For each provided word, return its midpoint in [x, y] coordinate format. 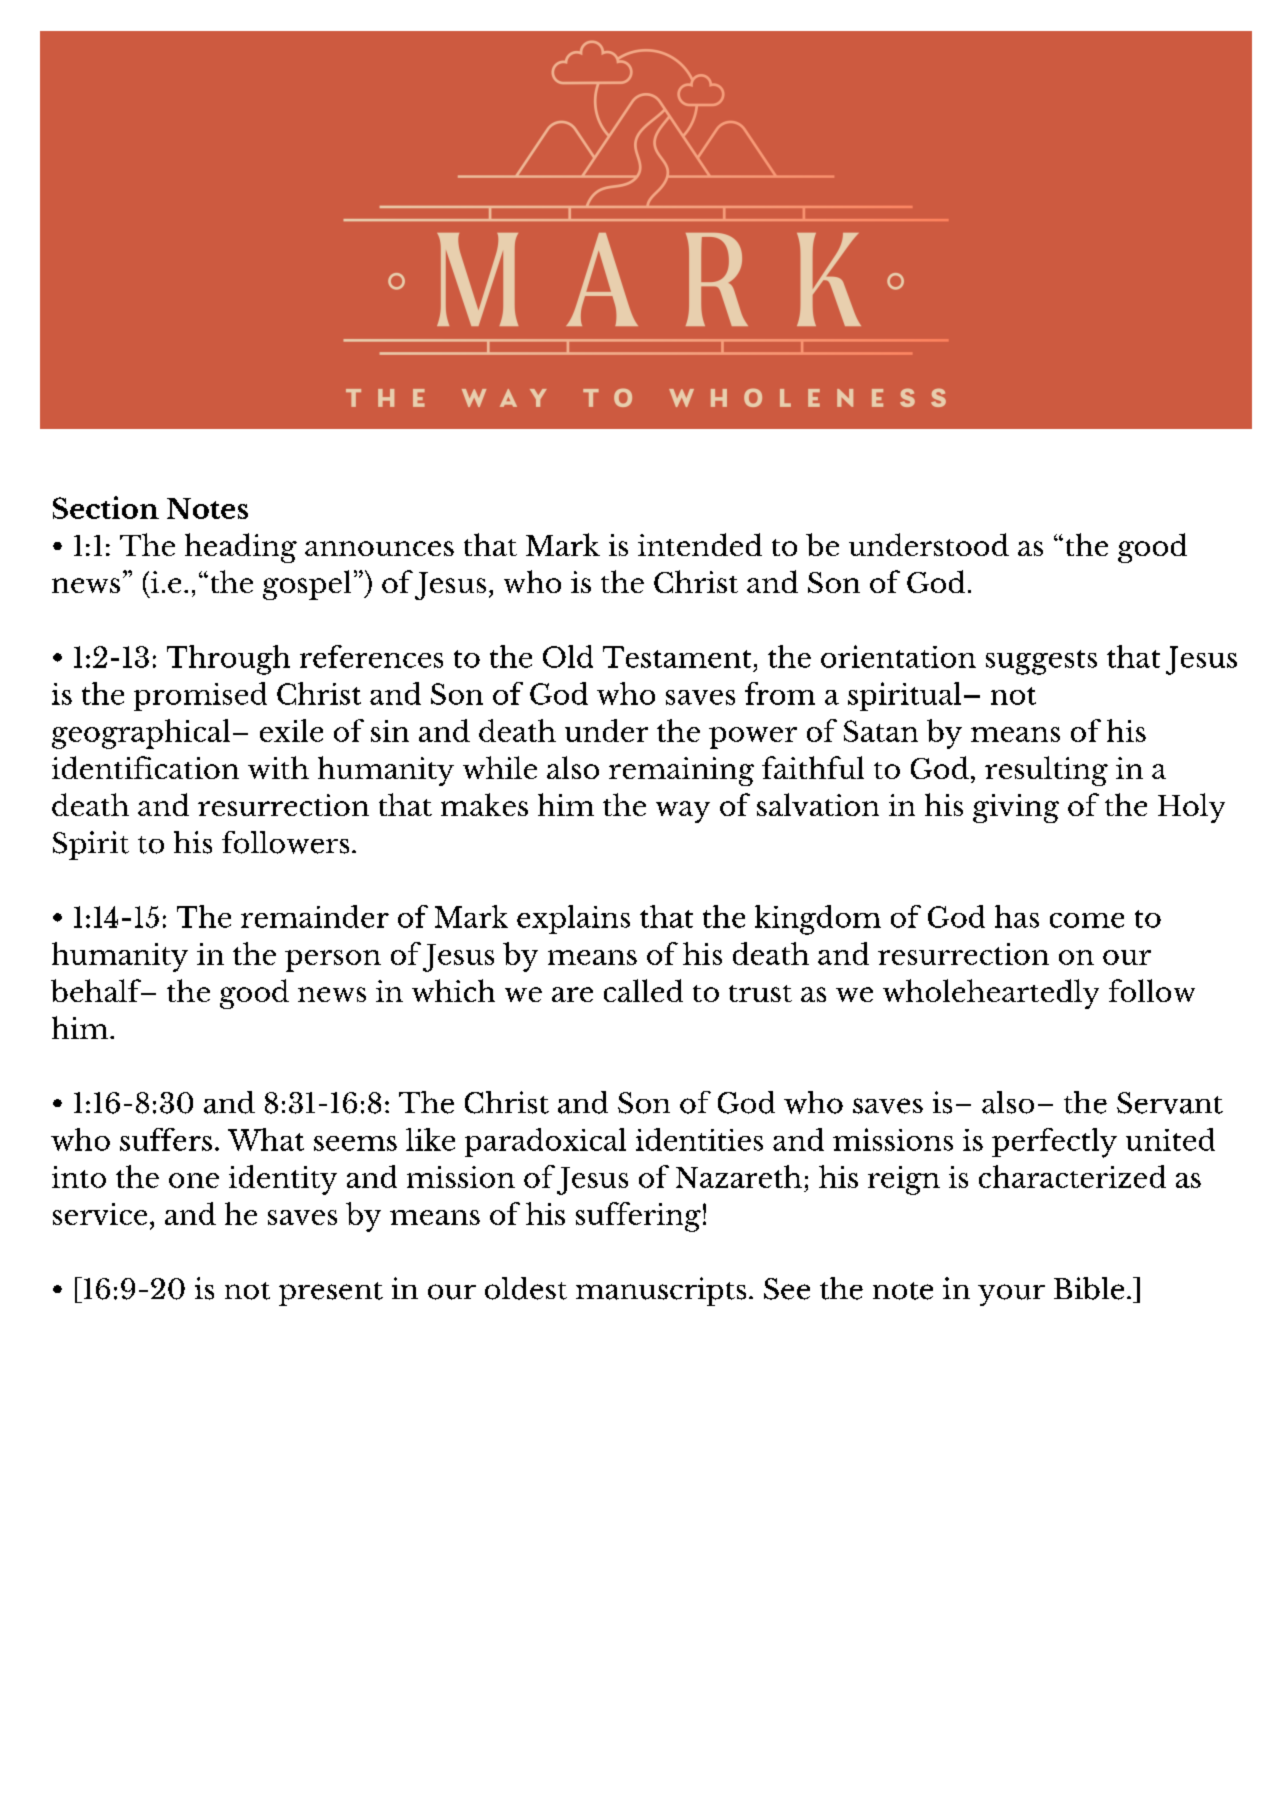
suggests [1041, 662]
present [331, 1294]
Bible [1089, 1288]
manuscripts [661, 1291]
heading [241, 548]
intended [700, 544]
